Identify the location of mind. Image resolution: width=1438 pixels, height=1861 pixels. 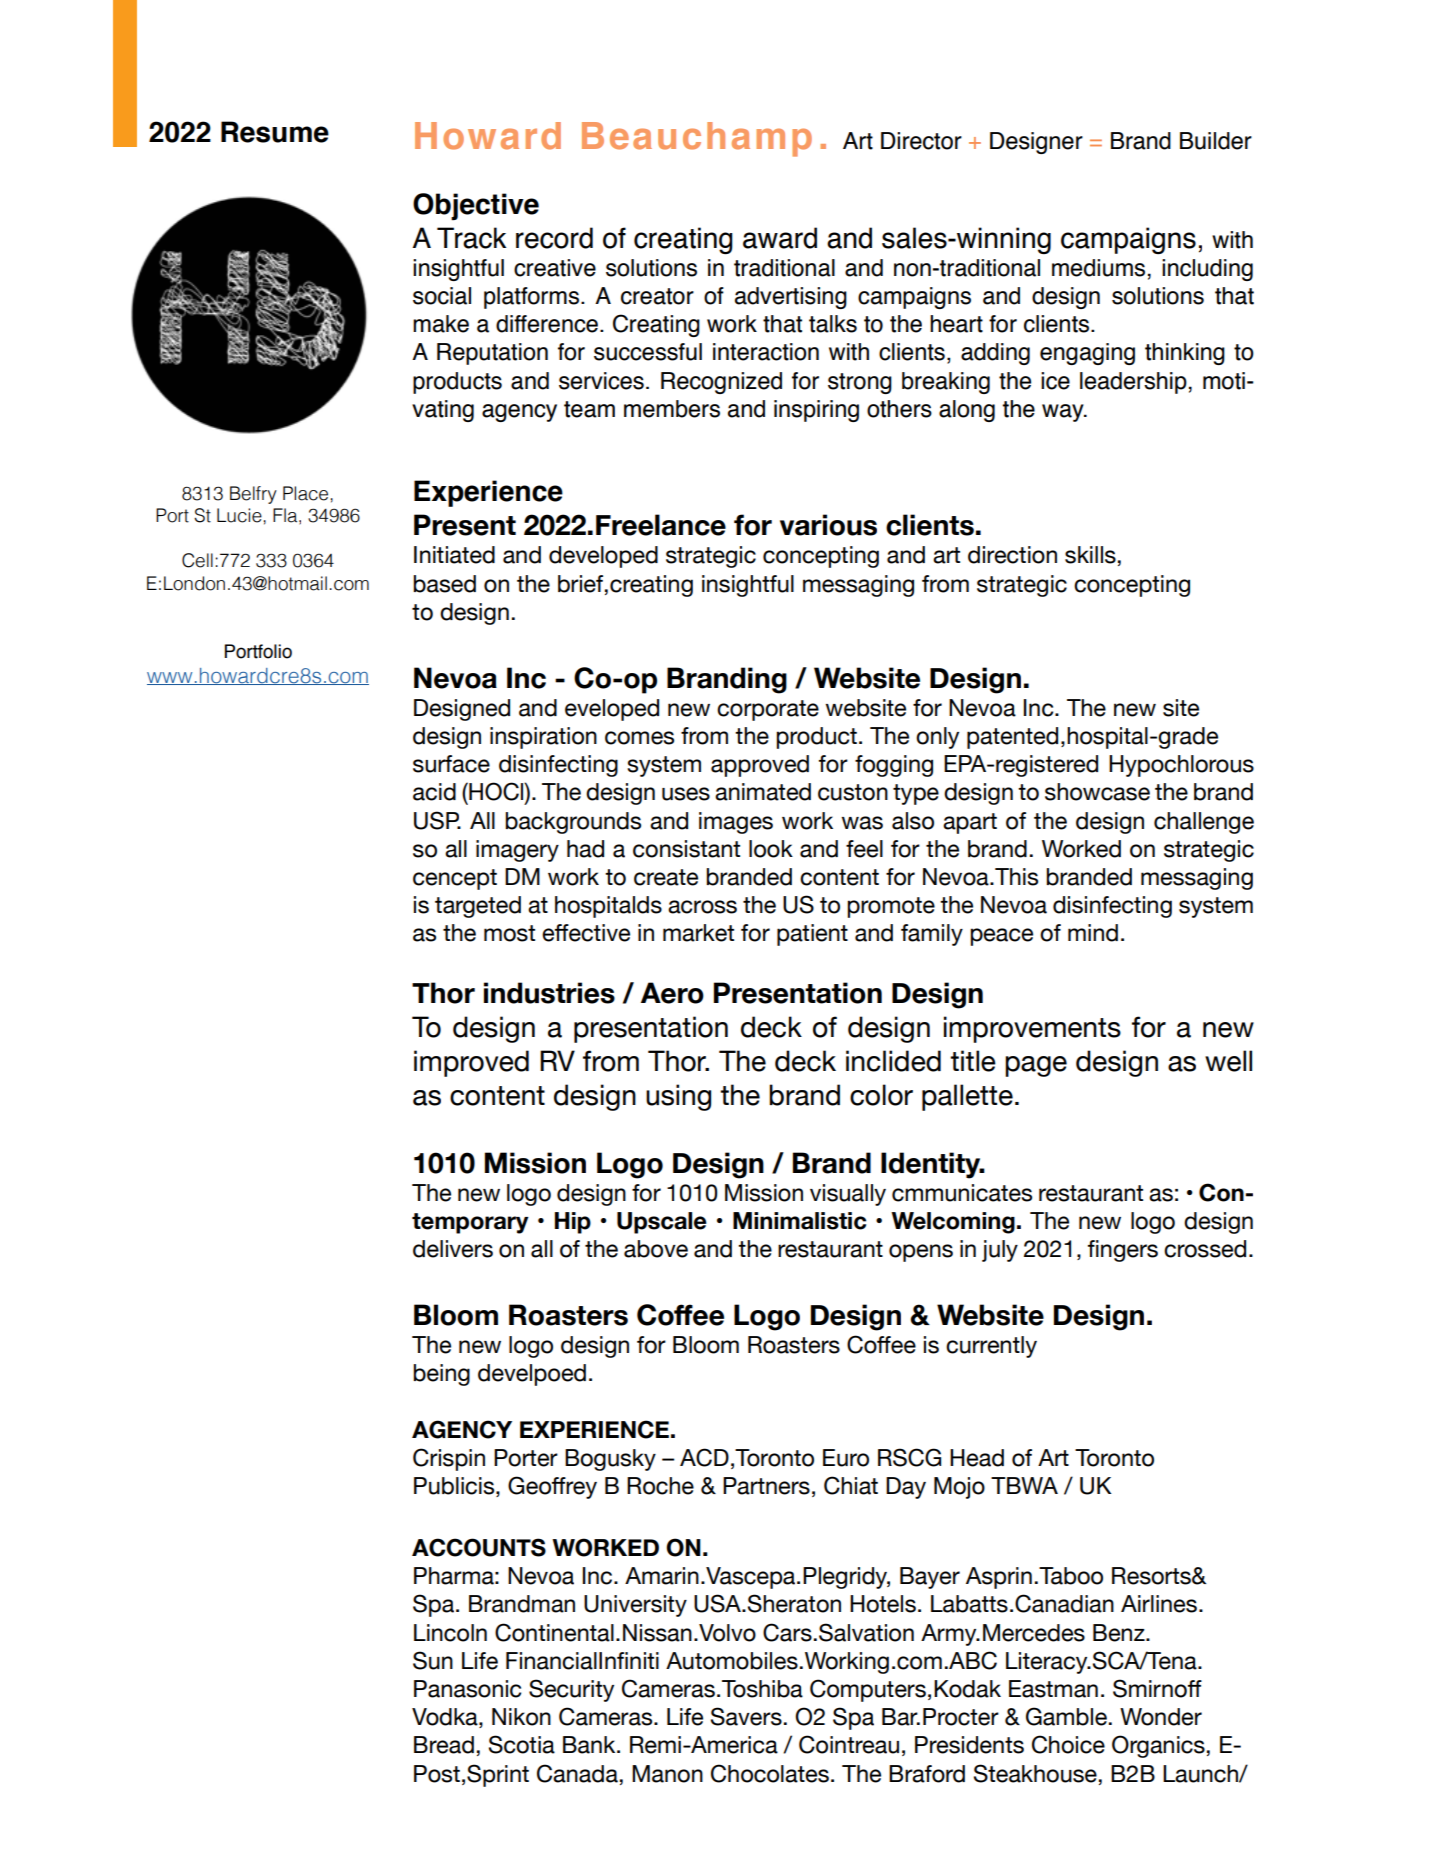
(1093, 933).
